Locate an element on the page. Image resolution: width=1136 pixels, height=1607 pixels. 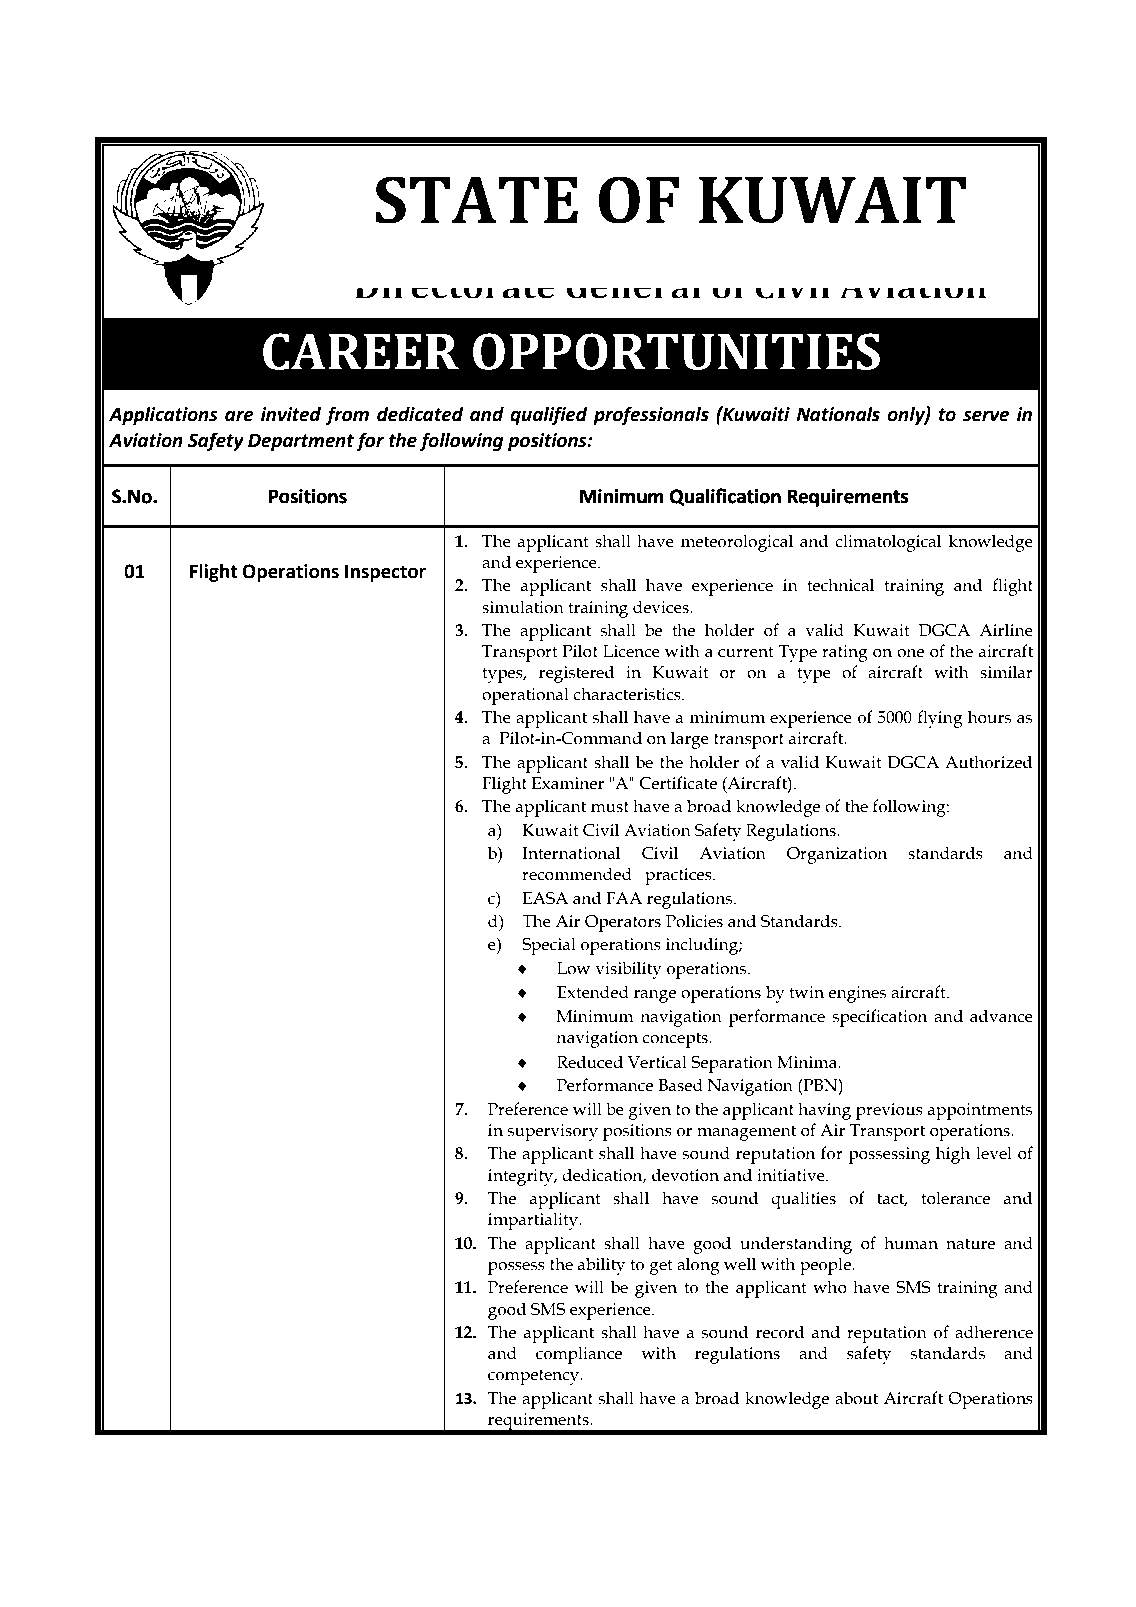
compliance is located at coordinates (579, 1355).
